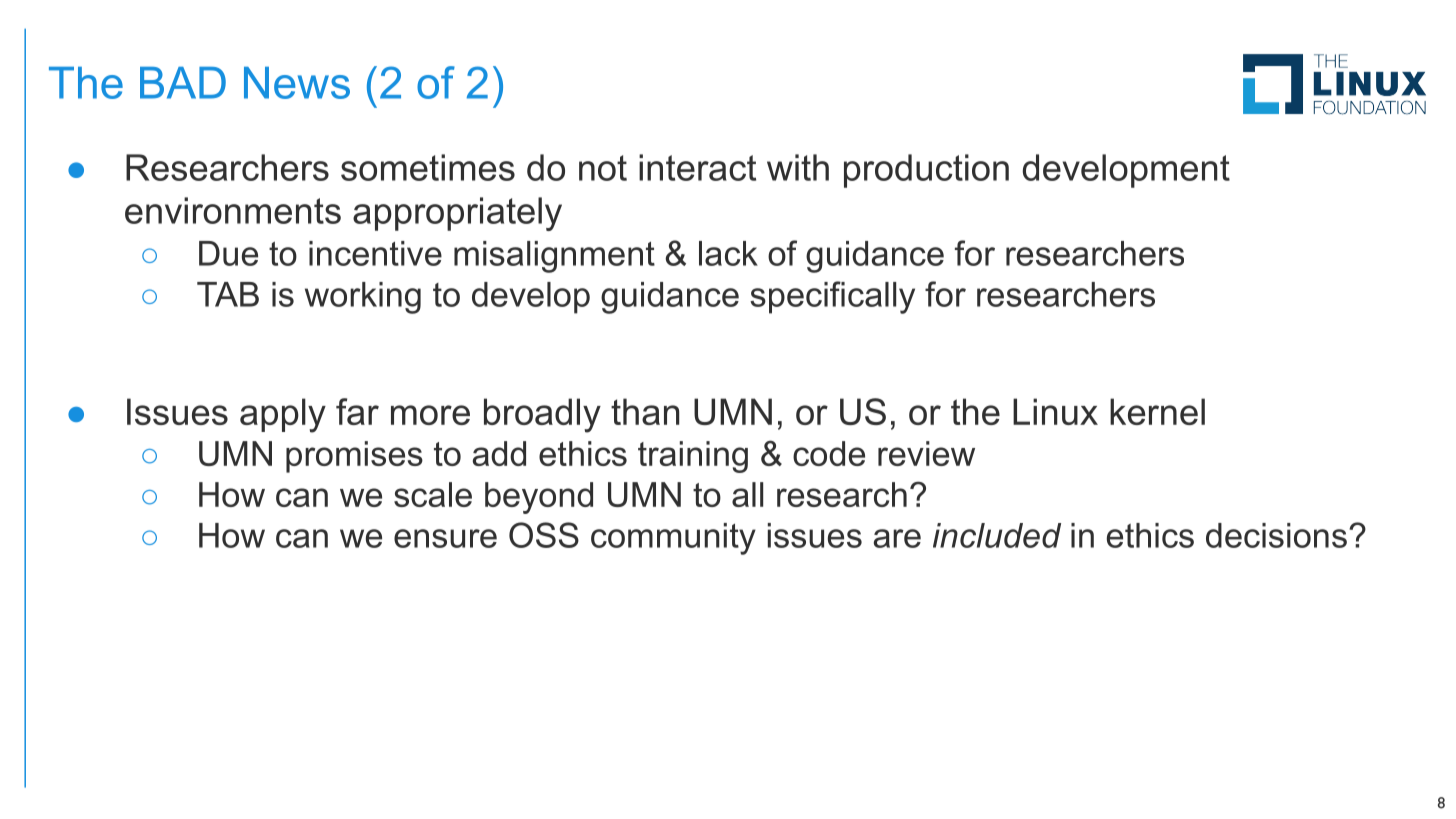  What do you see at coordinates (1157, 411) in the page?
I see `kernel` at bounding box center [1157, 411].
